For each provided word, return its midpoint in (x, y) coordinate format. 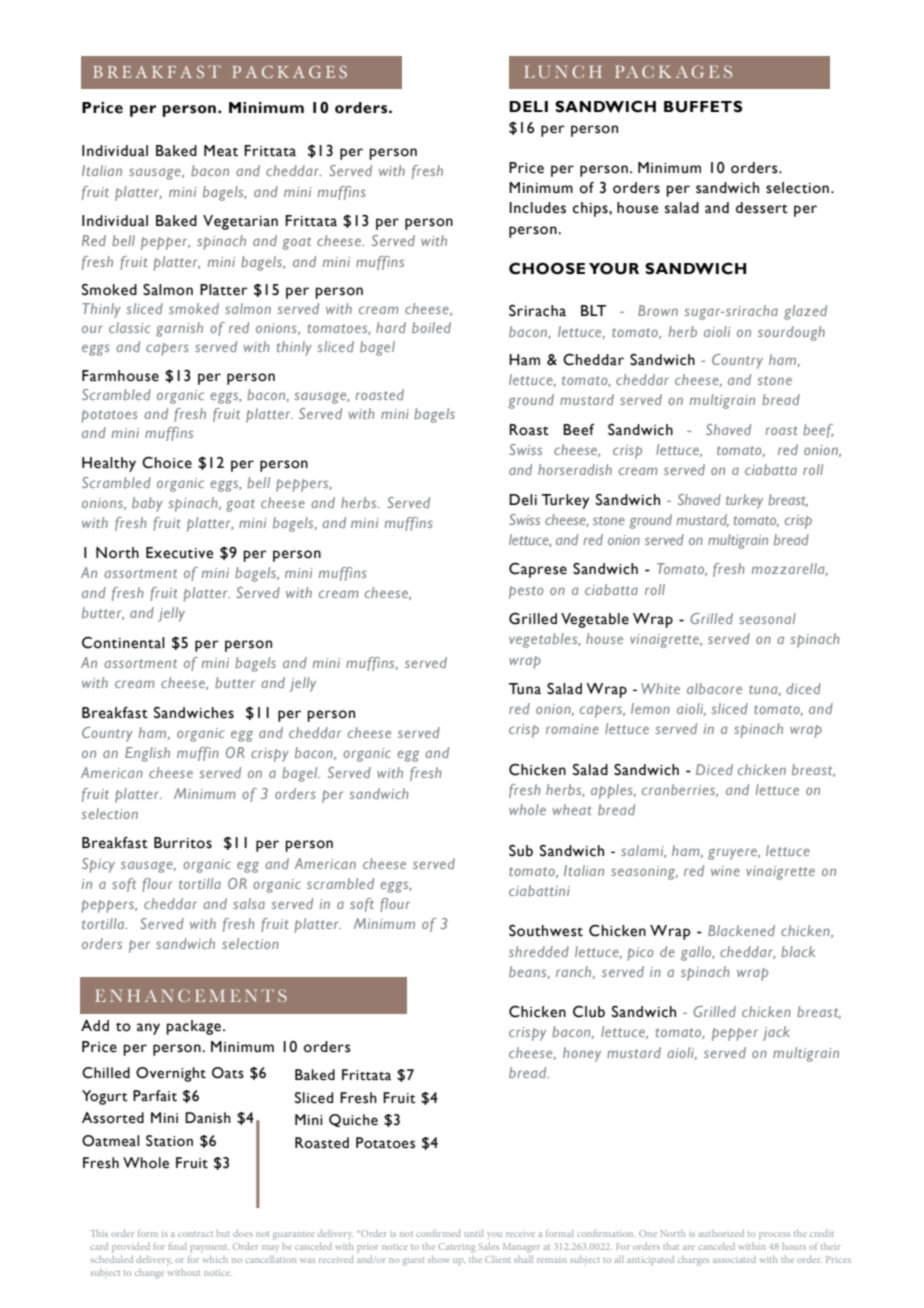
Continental (123, 643)
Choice (167, 462)
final (177, 1246)
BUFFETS (703, 106)
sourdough (791, 333)
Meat (221, 151)
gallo (697, 953)
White (660, 688)
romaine (572, 729)
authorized (721, 1233)
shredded (539, 951)
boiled (431, 327)
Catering (457, 1248)
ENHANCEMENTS (191, 995)
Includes (537, 208)
